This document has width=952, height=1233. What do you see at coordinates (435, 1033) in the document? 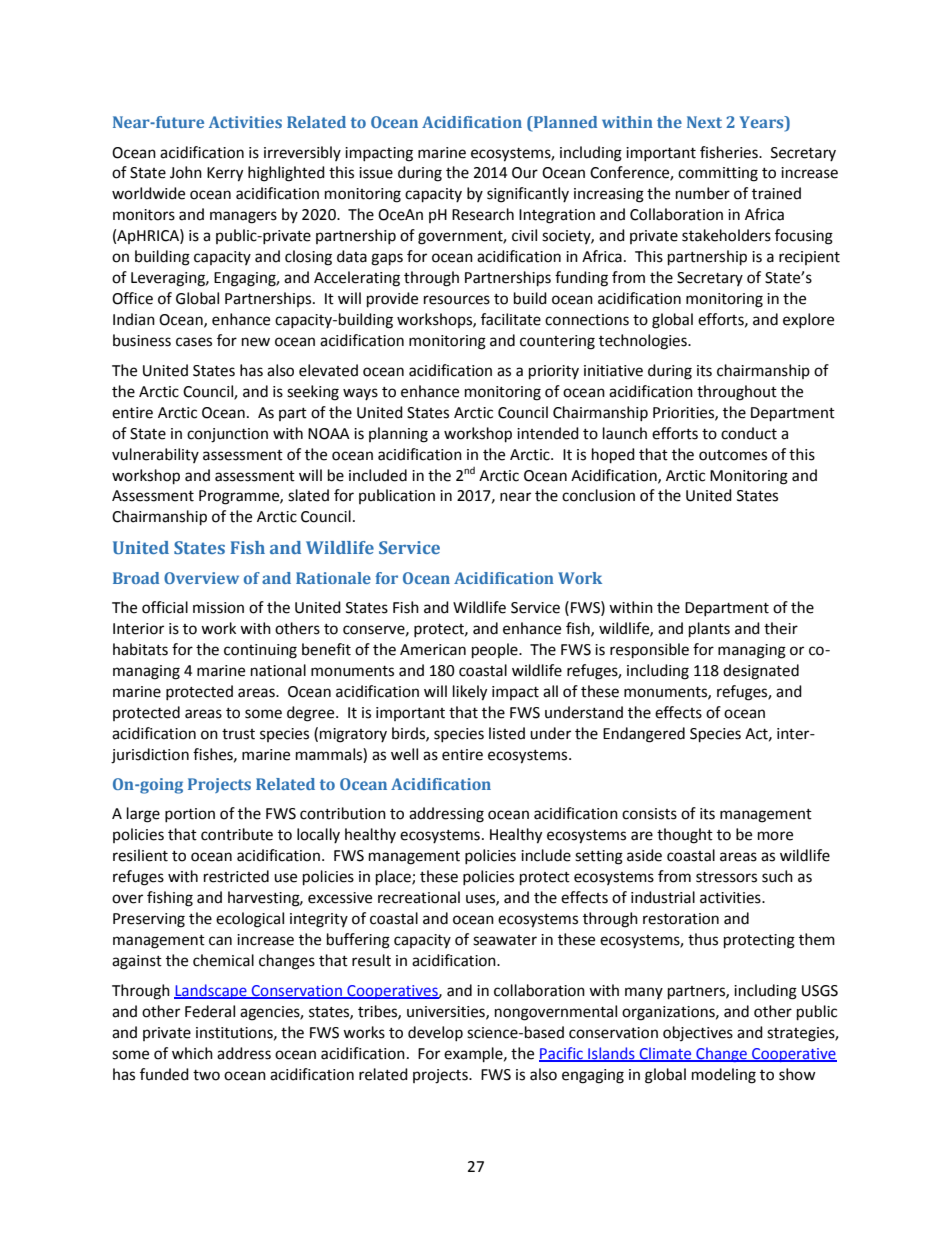
I see `develop` at bounding box center [435, 1033].
